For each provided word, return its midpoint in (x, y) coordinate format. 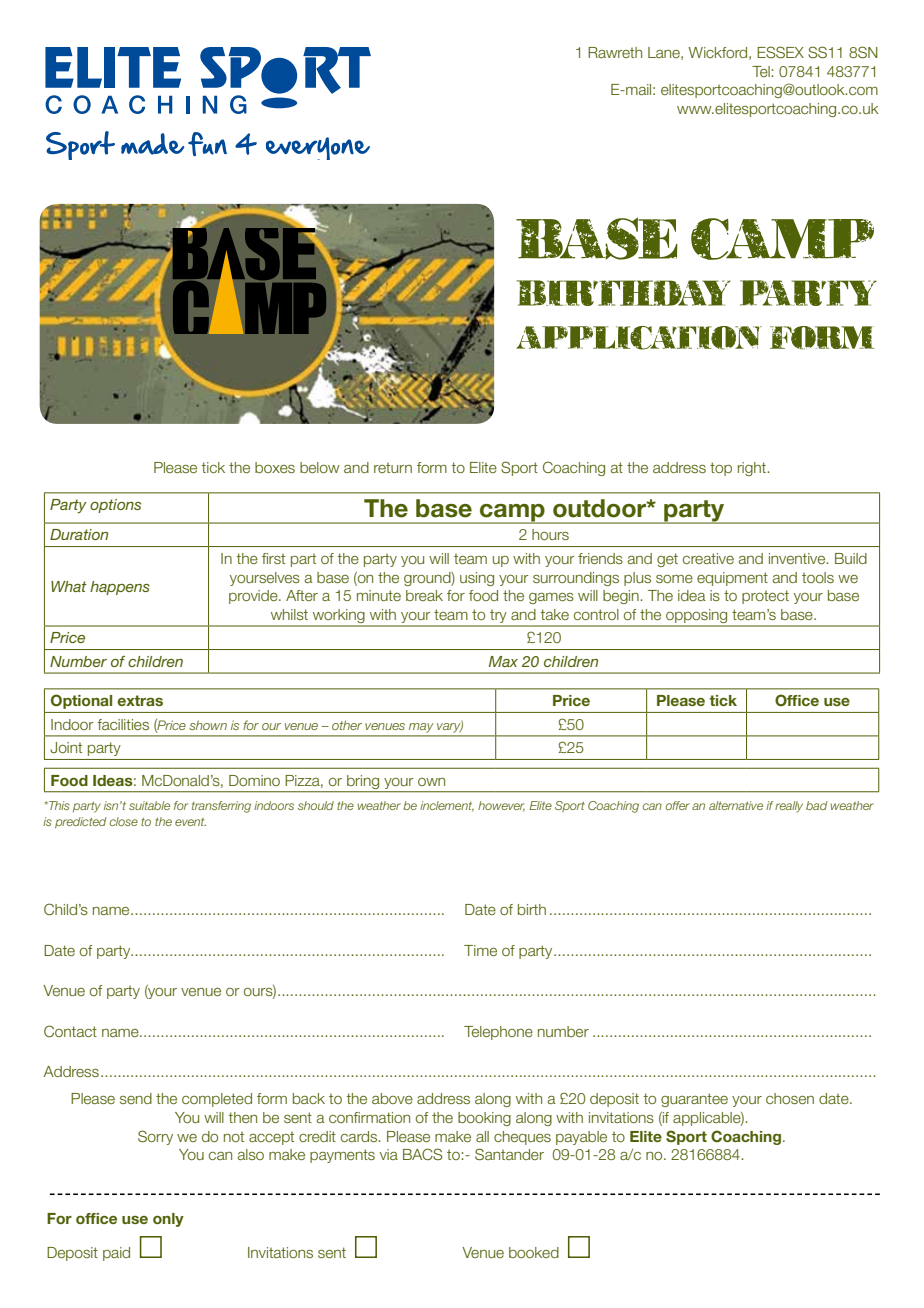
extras (140, 700)
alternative (736, 805)
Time (480, 950)
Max (503, 661)
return (393, 468)
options (115, 506)
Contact (70, 1031)
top (721, 469)
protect (765, 597)
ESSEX (780, 52)
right (753, 469)
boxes (275, 467)
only (168, 1220)
